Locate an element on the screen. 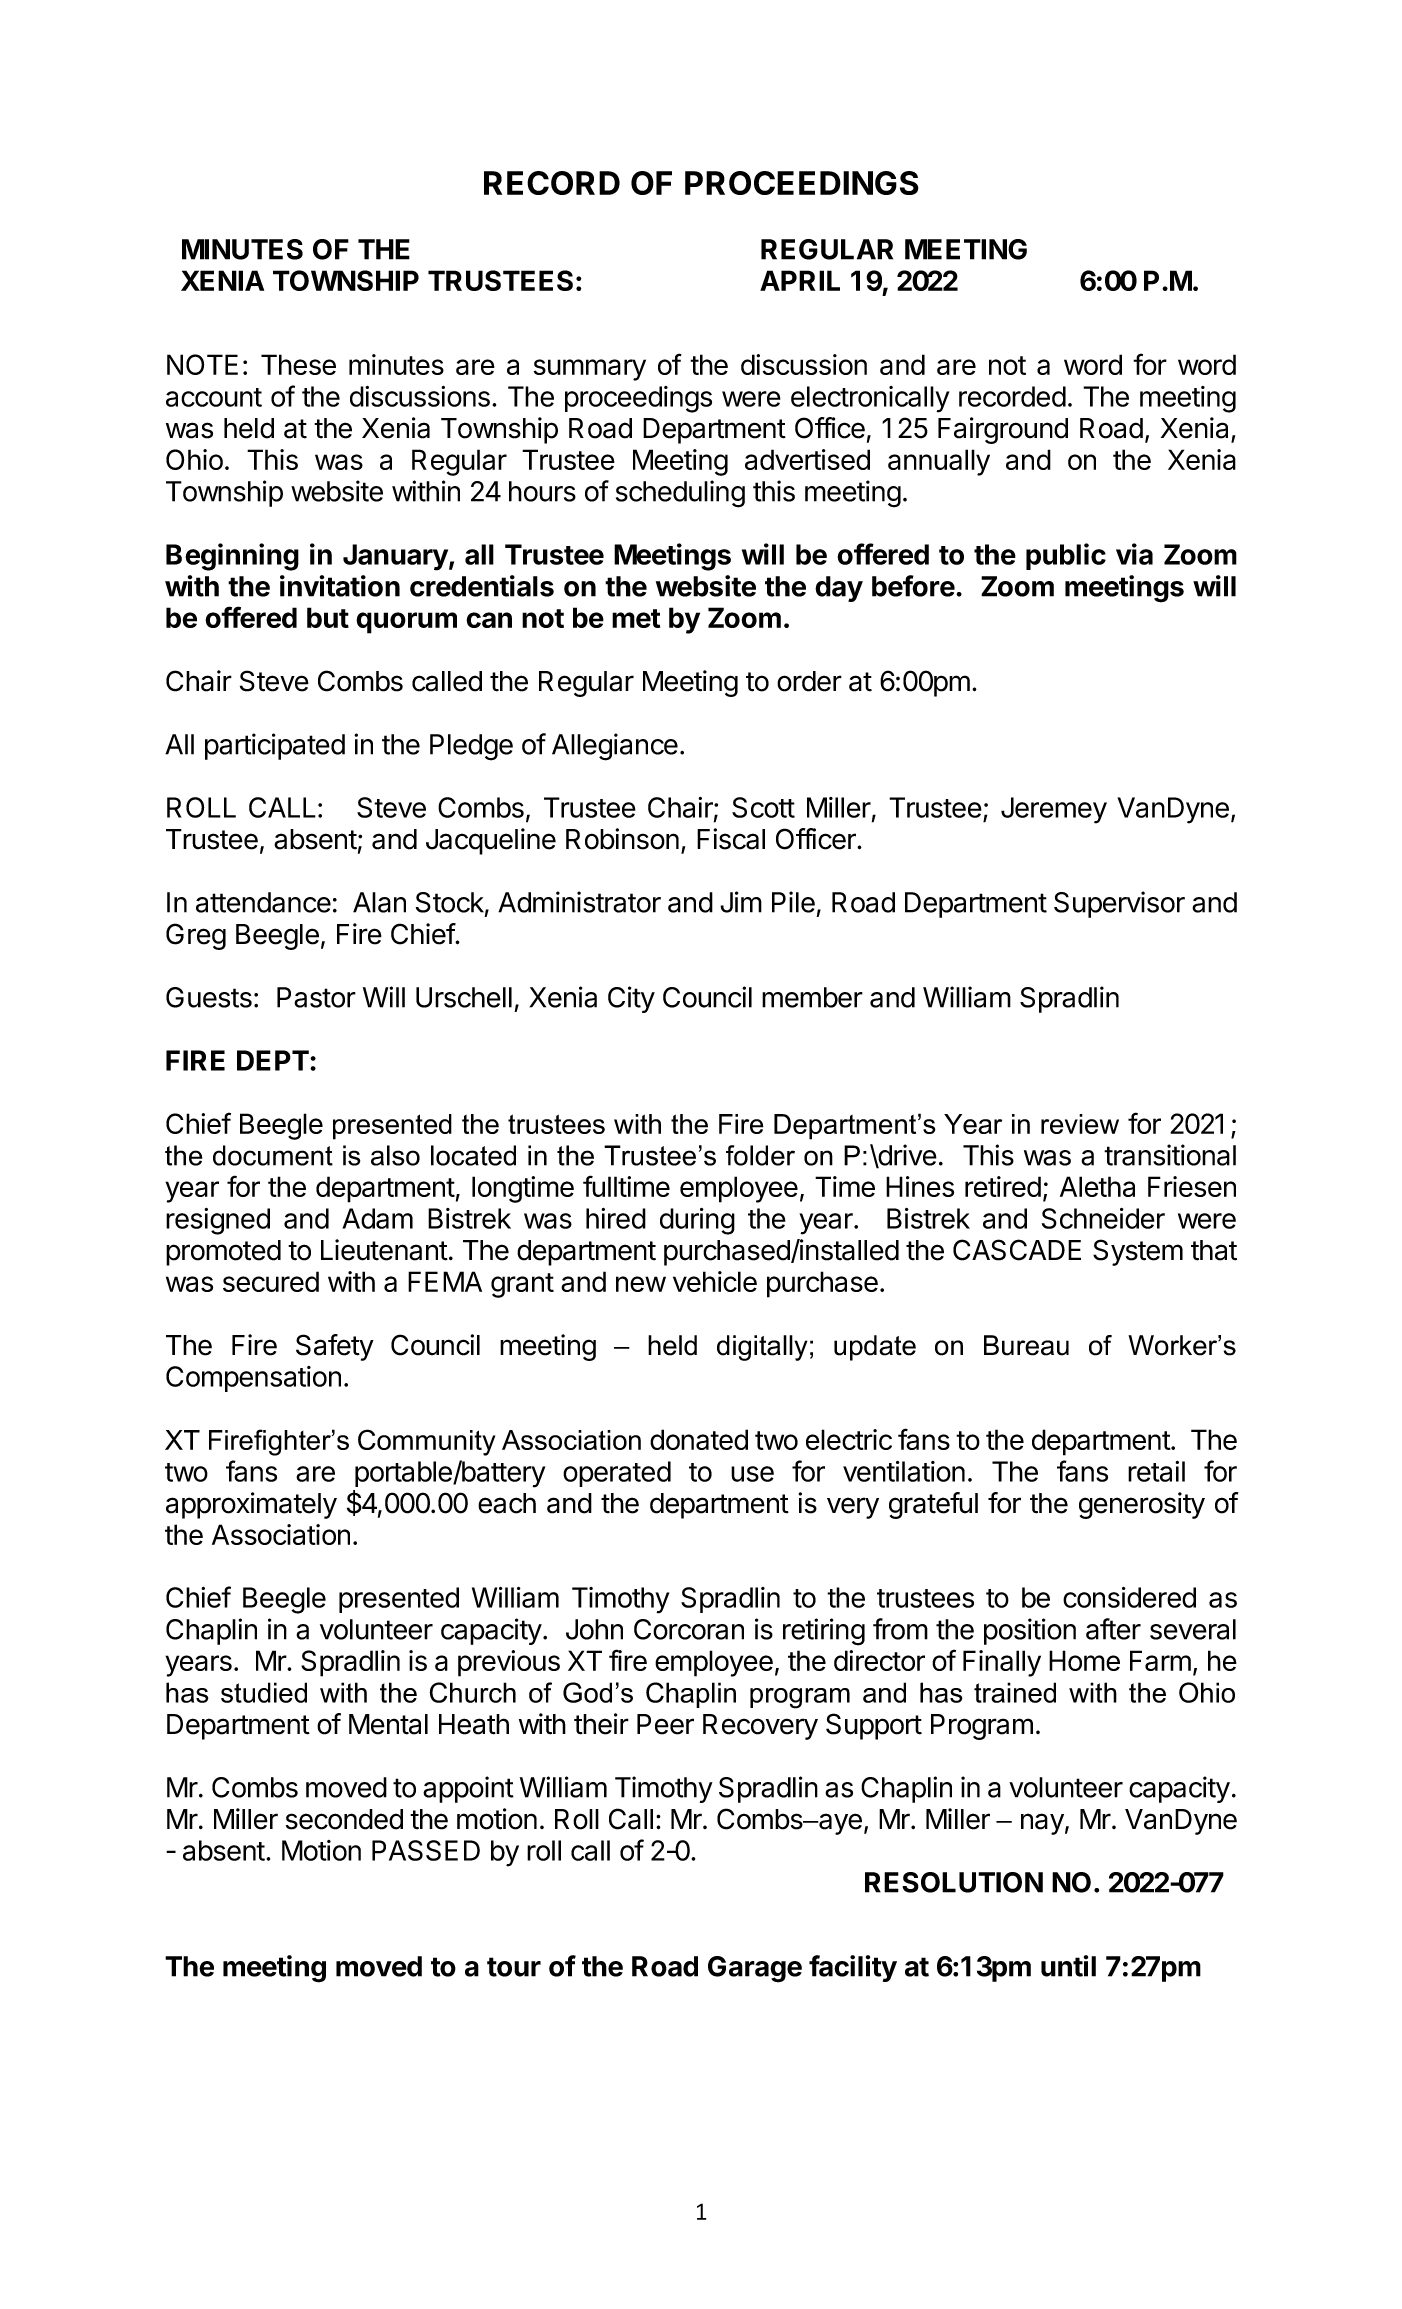 The width and height of the screenshot is (1402, 2309). seconded is located at coordinates (344, 1819).
